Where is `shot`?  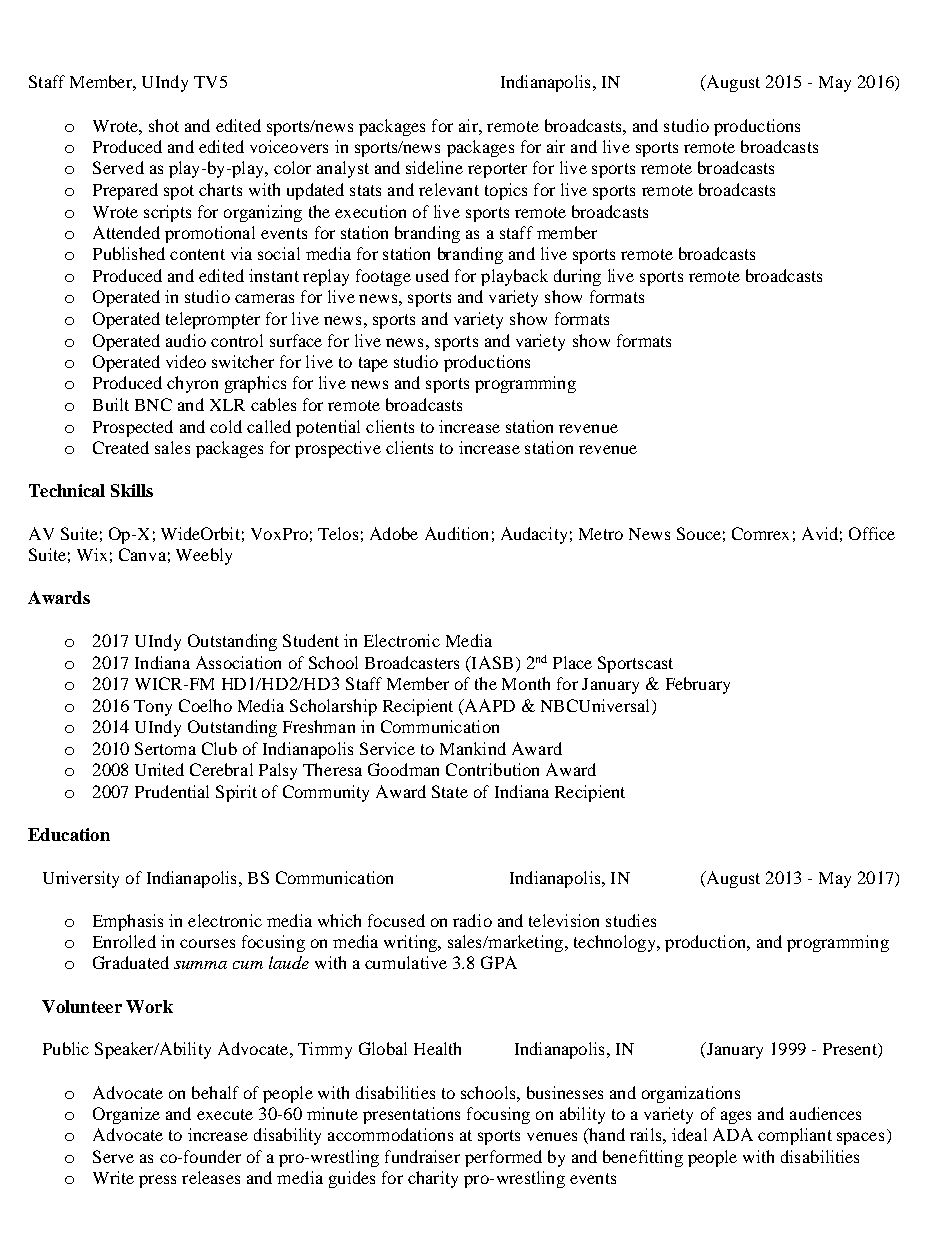
shot is located at coordinates (164, 125).
